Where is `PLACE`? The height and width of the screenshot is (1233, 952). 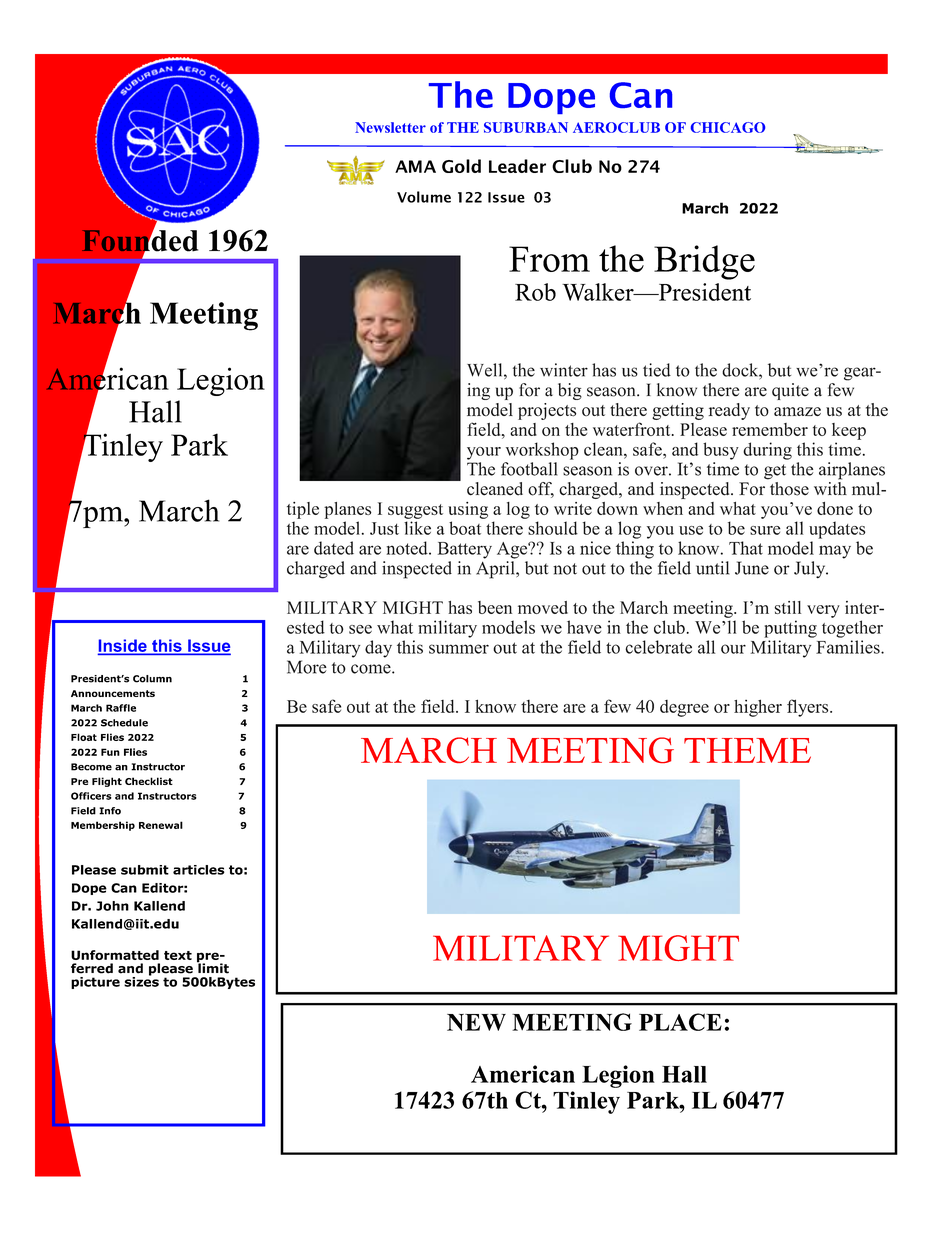
PLACE is located at coordinates (680, 1022).
